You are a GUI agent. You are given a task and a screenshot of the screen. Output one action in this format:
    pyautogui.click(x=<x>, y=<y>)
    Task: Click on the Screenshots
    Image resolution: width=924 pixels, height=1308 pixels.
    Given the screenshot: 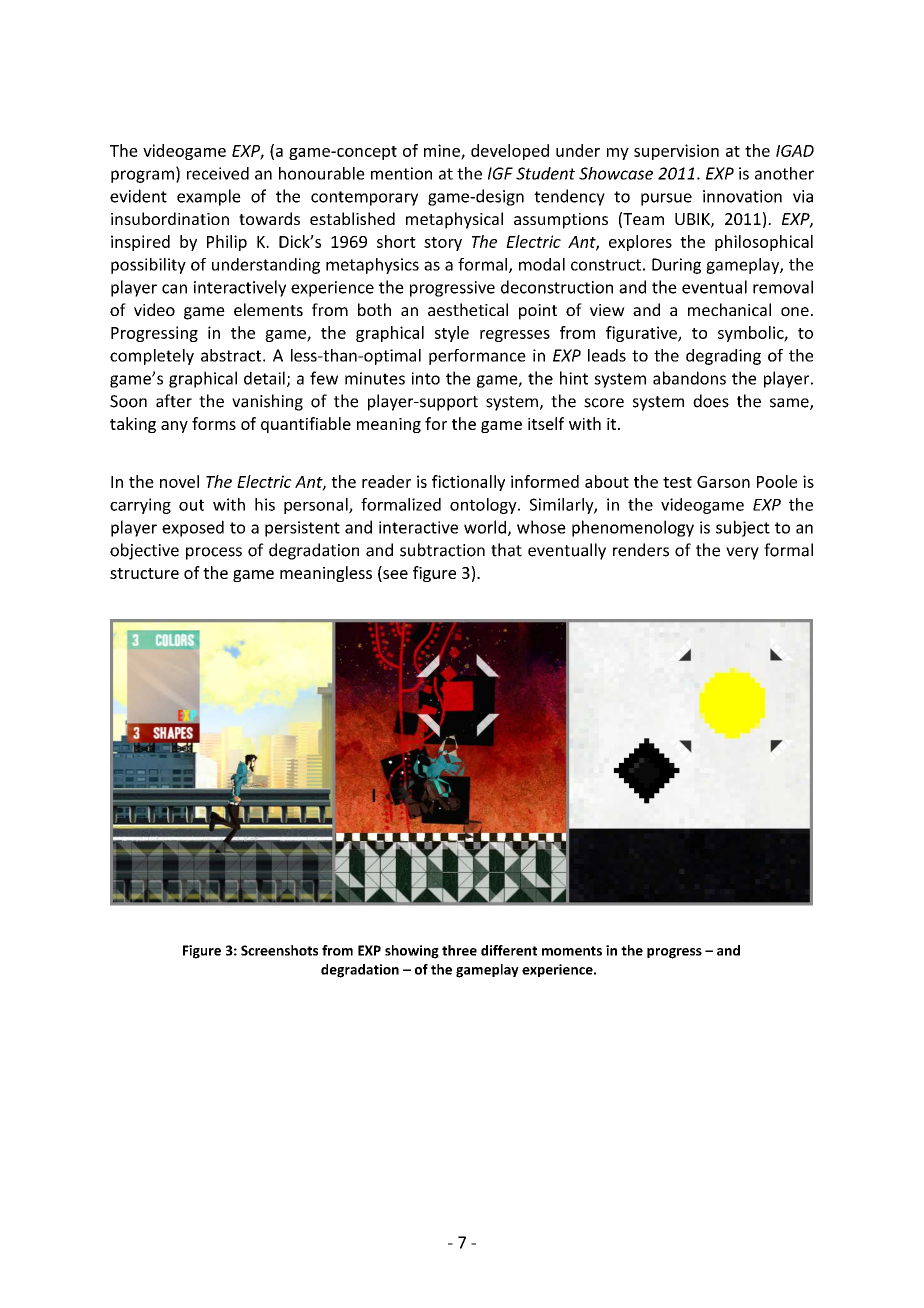 What is the action you would take?
    pyautogui.click(x=279, y=950)
